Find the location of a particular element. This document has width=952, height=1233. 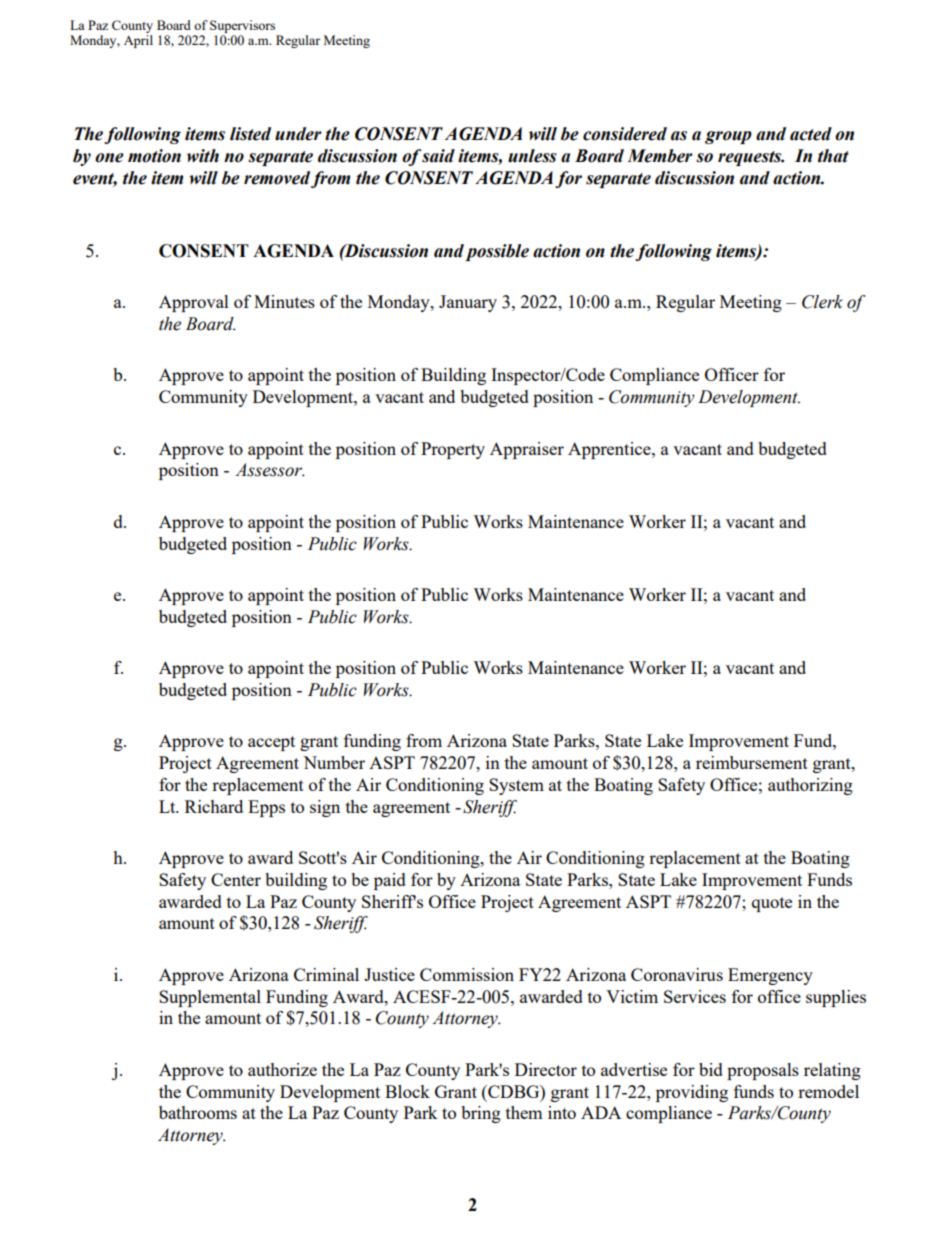

bathrooms is located at coordinates (198, 1112).
